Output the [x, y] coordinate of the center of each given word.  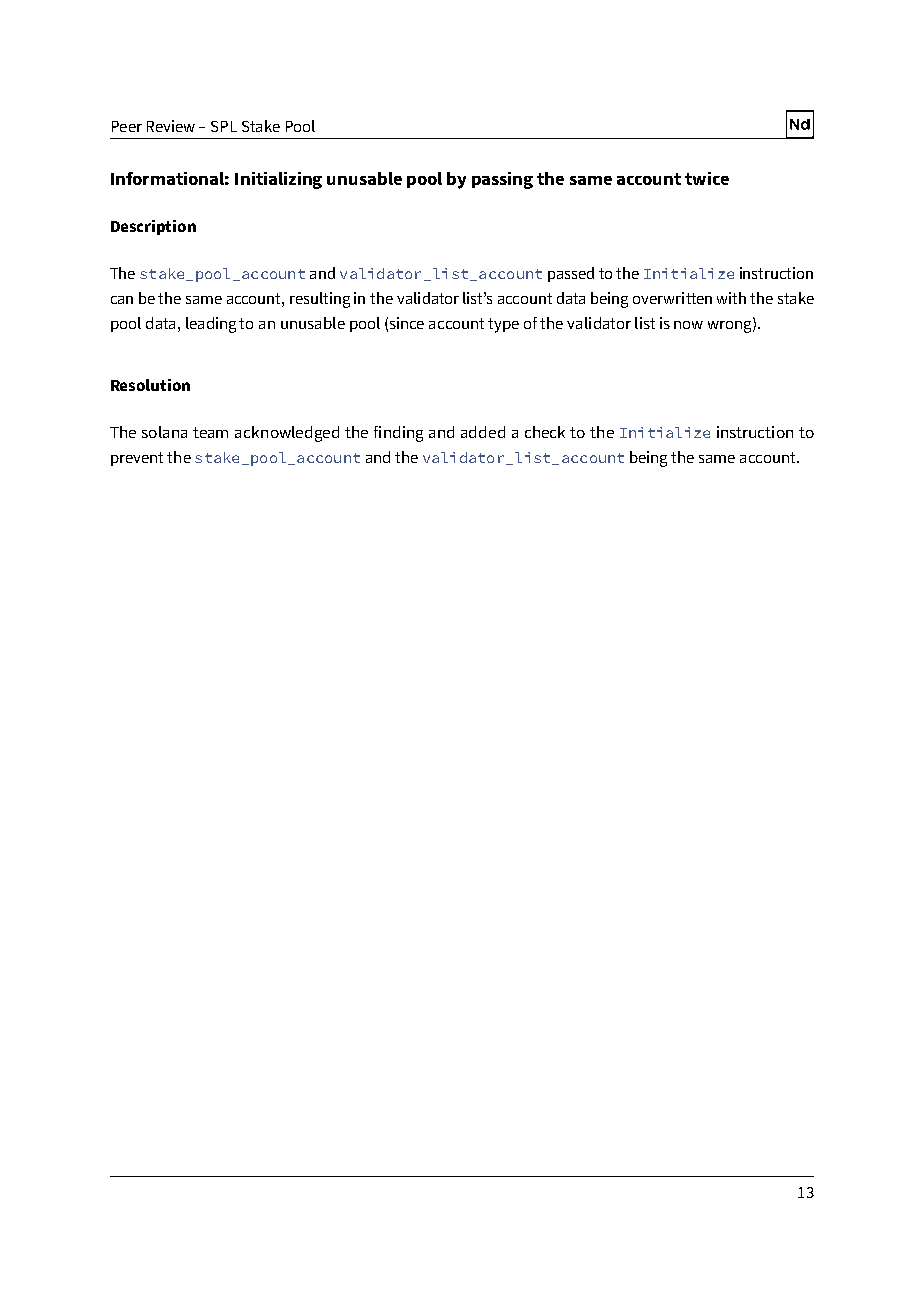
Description [153, 227]
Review [171, 126]
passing [502, 180]
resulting [320, 300]
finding [398, 434]
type [503, 325]
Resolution [150, 385]
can [122, 300]
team [210, 432]
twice [707, 178]
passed [571, 274]
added [483, 432]
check [545, 432]
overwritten [672, 298]
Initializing [278, 180]
